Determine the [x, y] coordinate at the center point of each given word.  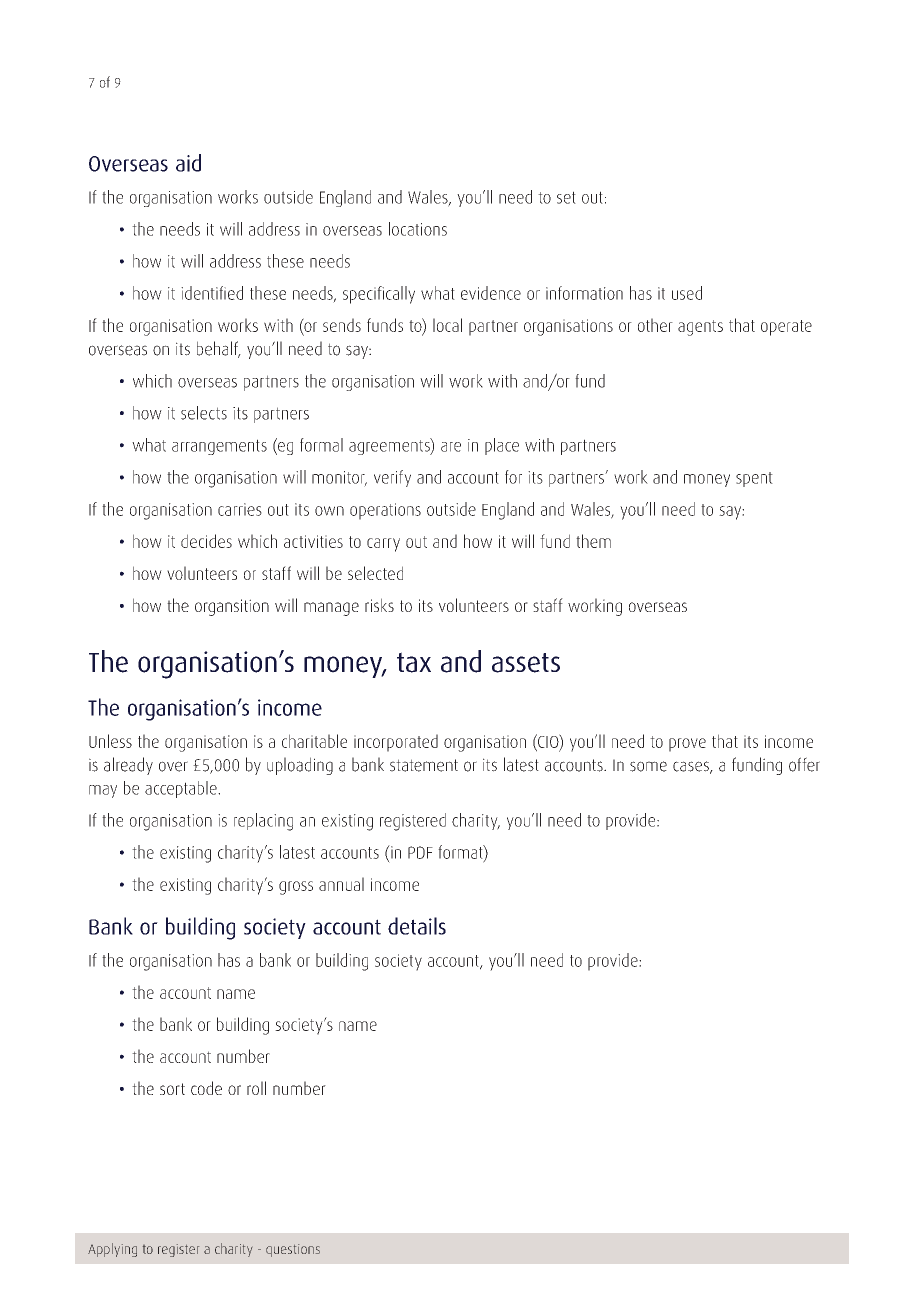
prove [687, 745]
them [593, 541]
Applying [112, 1250]
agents [700, 328]
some [648, 766]
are [451, 447]
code [206, 1088]
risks [379, 605]
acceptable [182, 789]
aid [188, 163]
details [417, 926]
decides [206, 541]
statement [424, 765]
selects [204, 413]
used [687, 293]
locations [418, 229]
